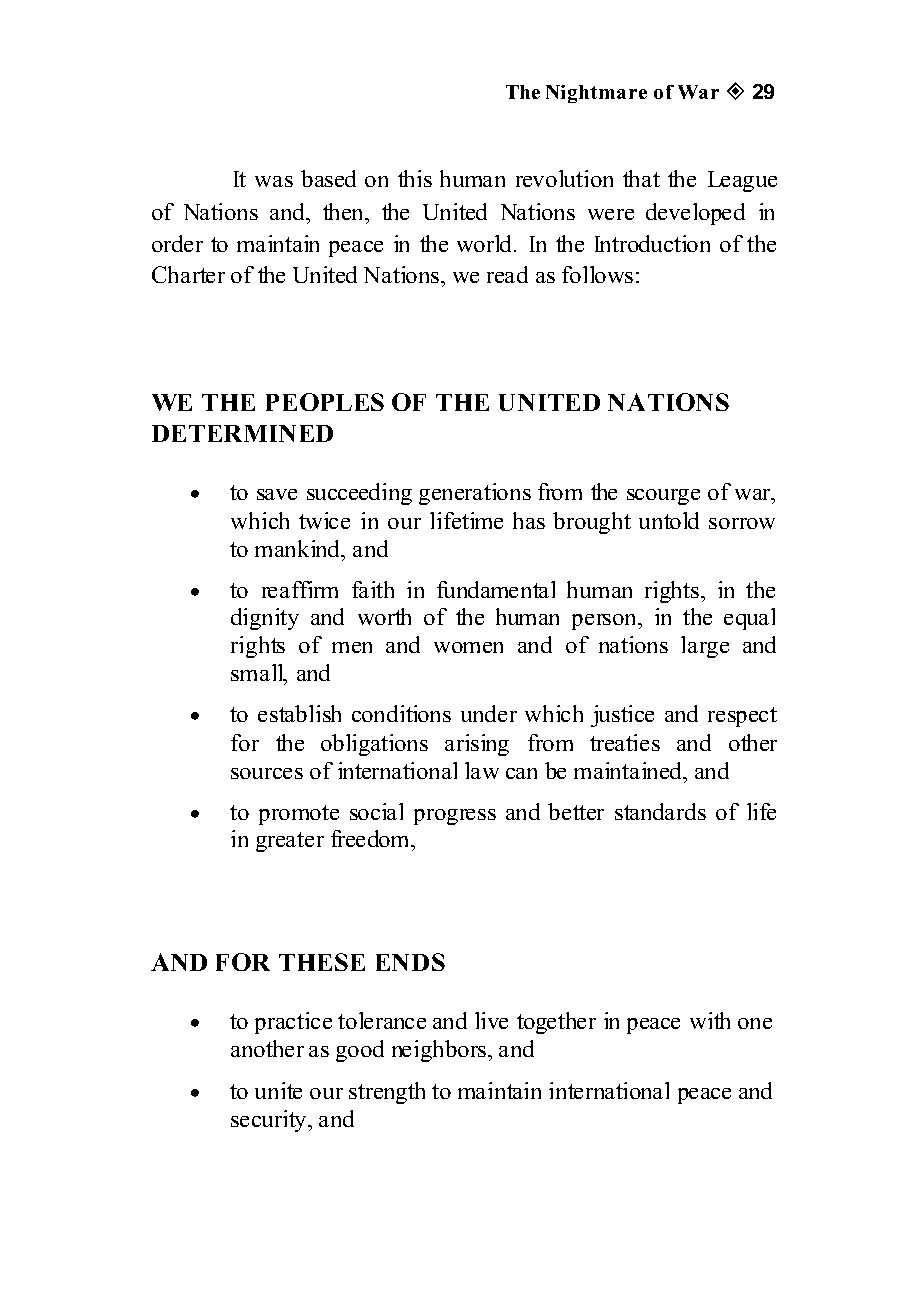 This page has height=1314, width=924. What do you see at coordinates (274, 181) in the page?
I see `was` at bounding box center [274, 181].
